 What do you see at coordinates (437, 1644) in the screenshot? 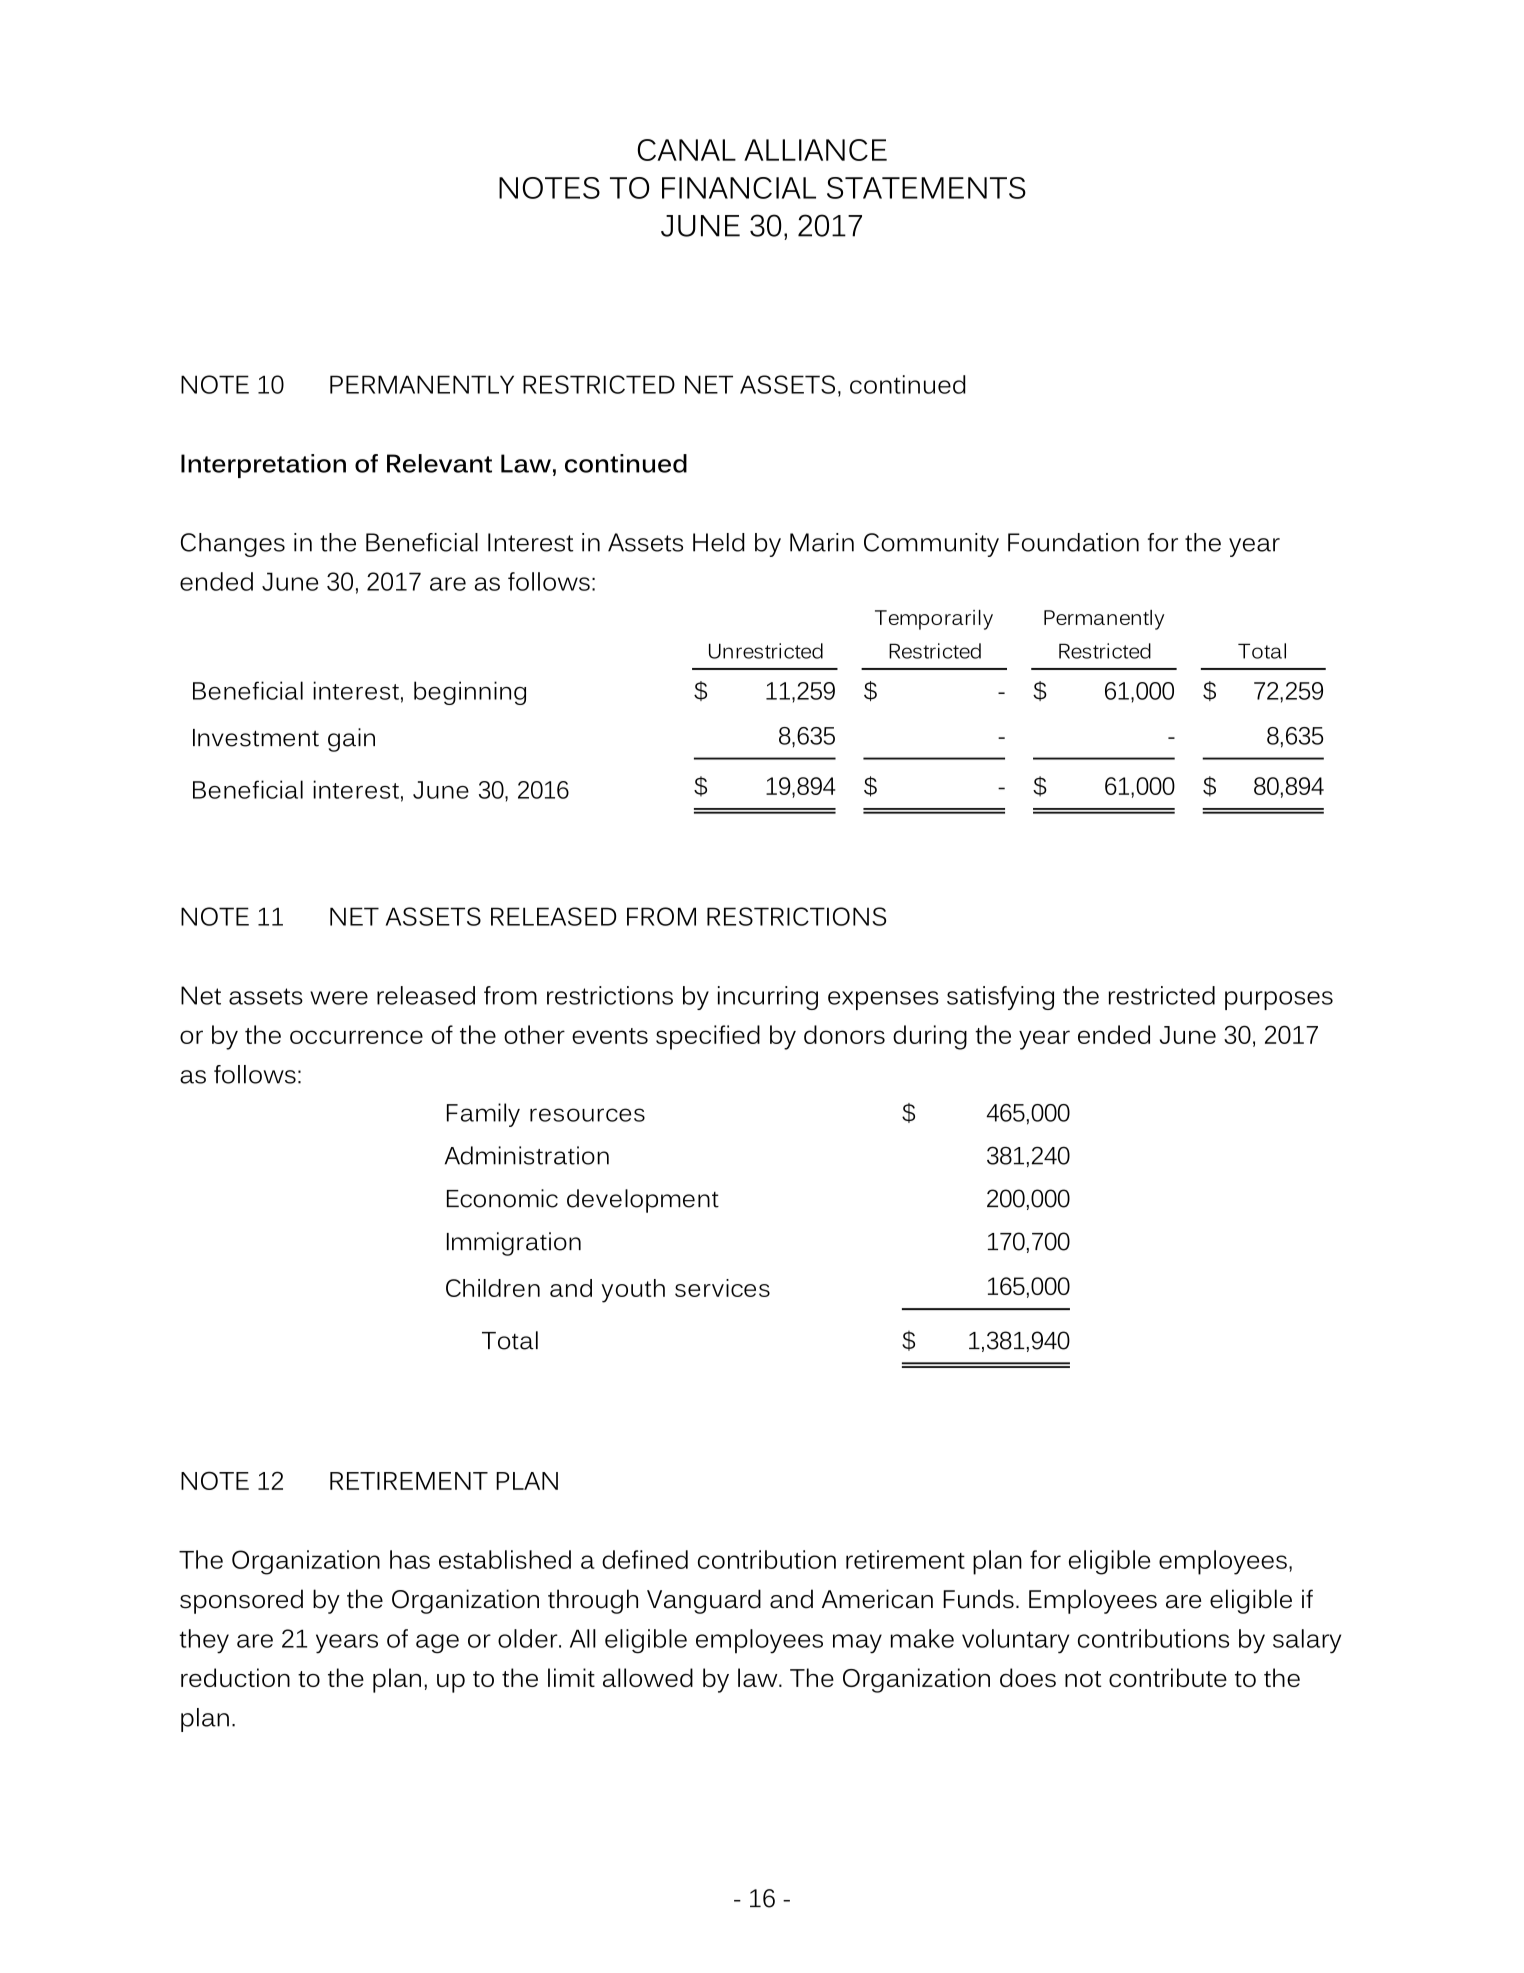
I see `age` at bounding box center [437, 1644].
